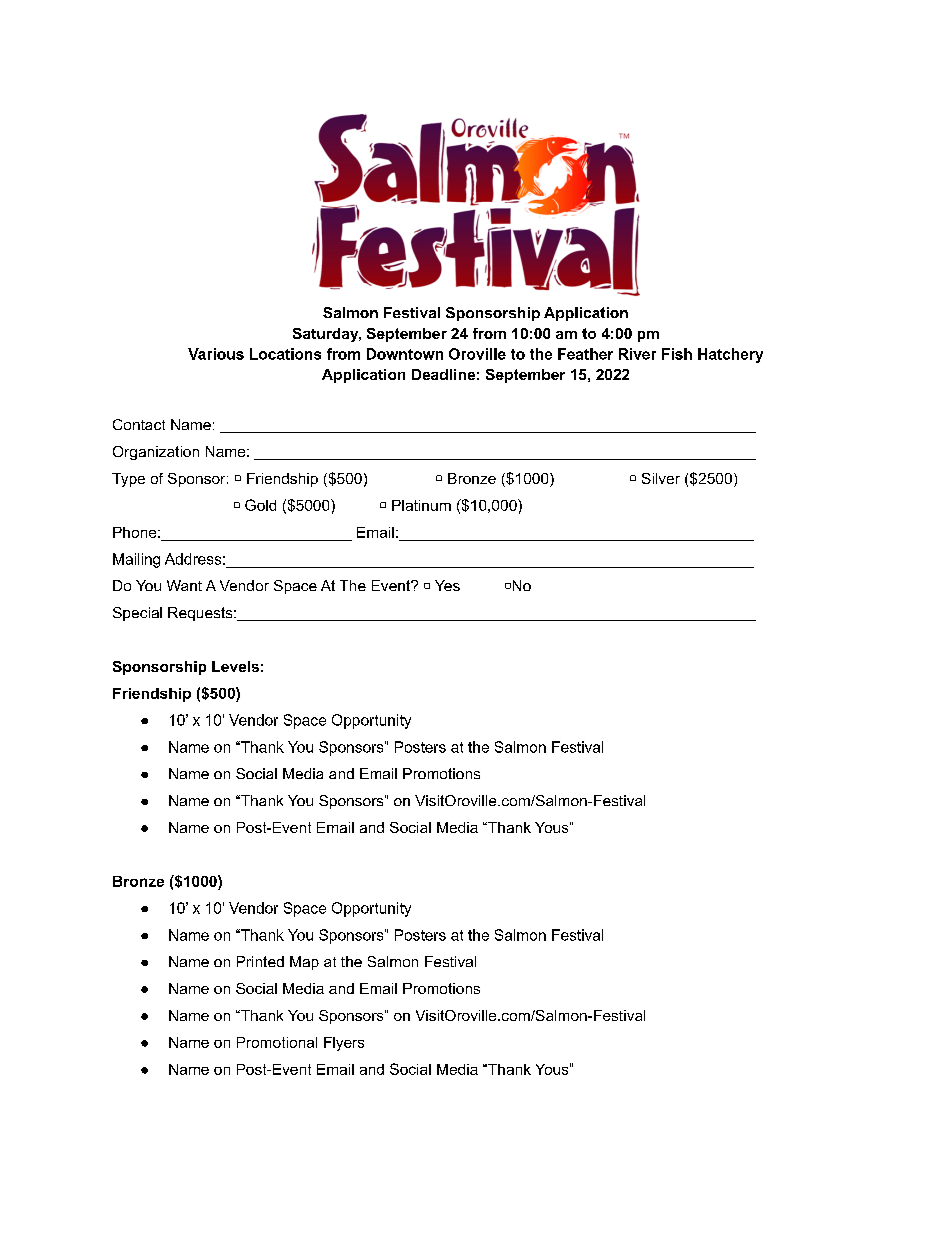 The image size is (952, 1233). Describe the element at coordinates (405, 354) in the screenshot. I see `Downtown` at that location.
